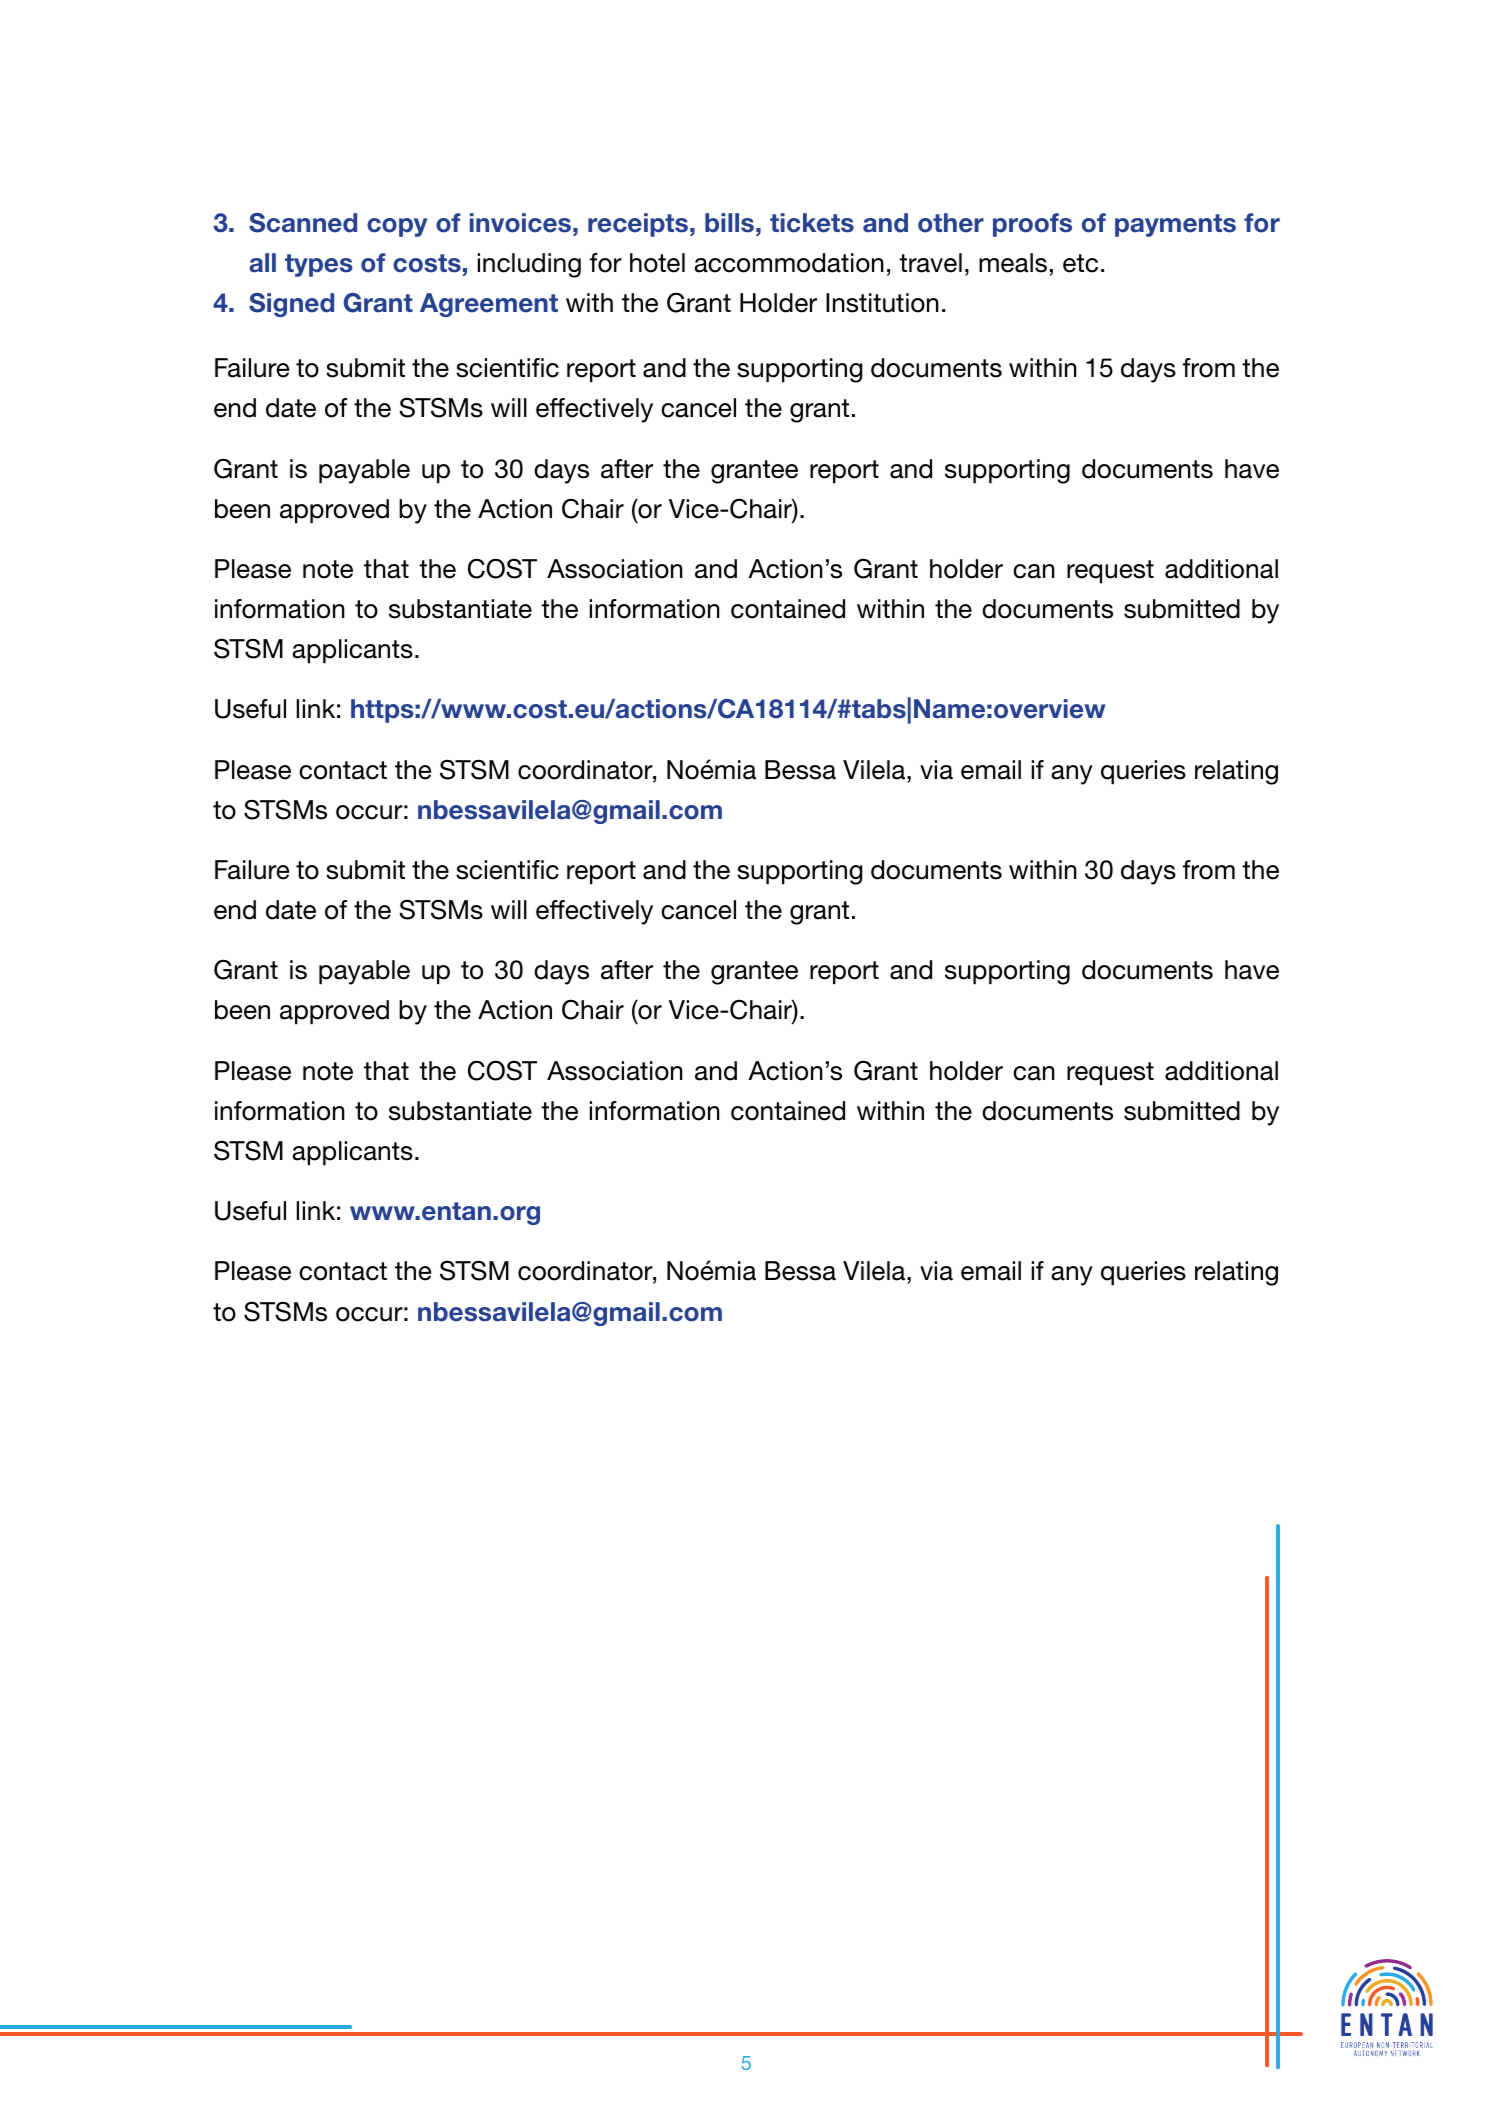 Image resolution: width=1493 pixels, height=2112 pixels. What do you see at coordinates (319, 265) in the document?
I see `types` at bounding box center [319, 265].
